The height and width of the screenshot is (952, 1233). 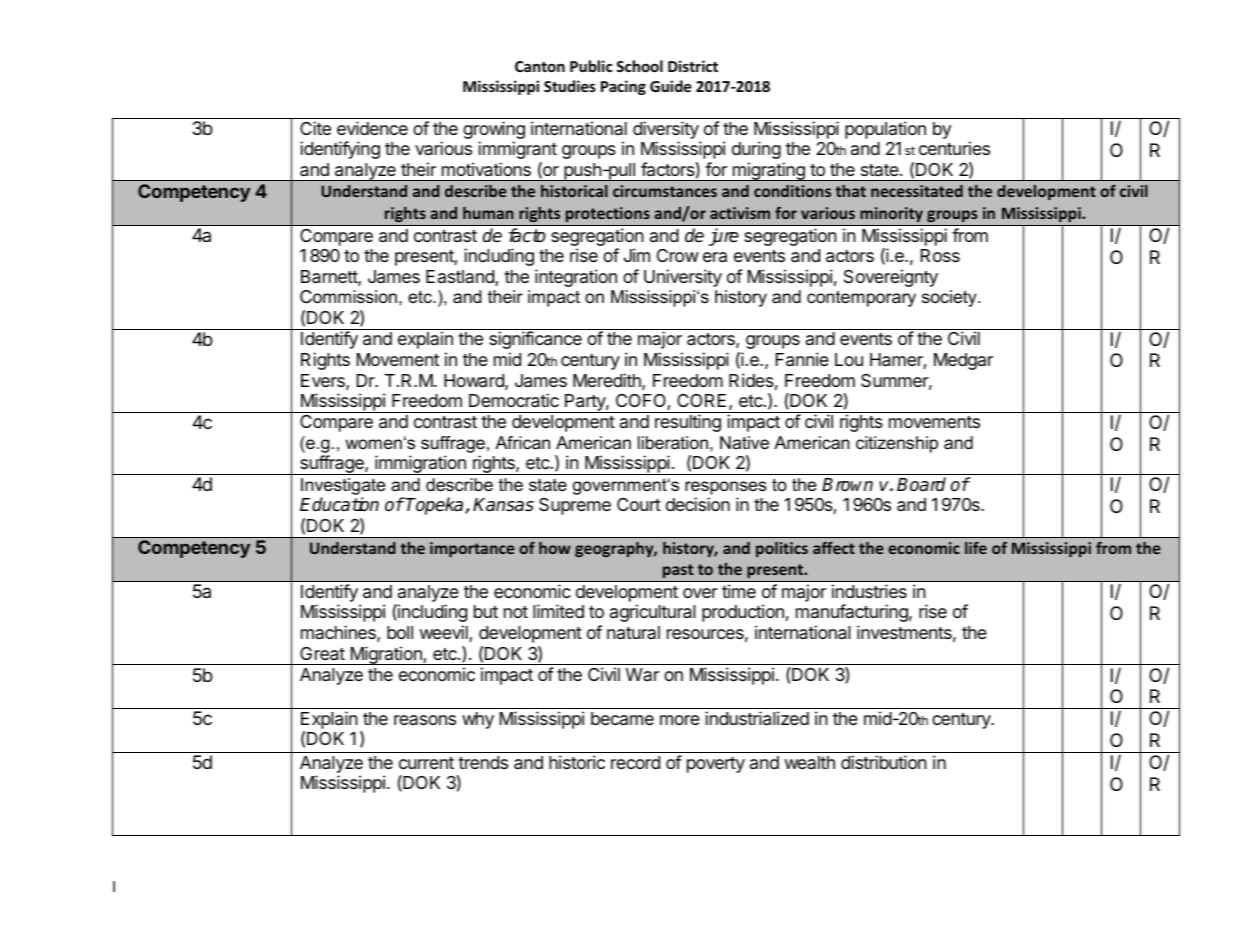 What do you see at coordinates (884, 762) in the screenshot?
I see `distribution` at bounding box center [884, 762].
